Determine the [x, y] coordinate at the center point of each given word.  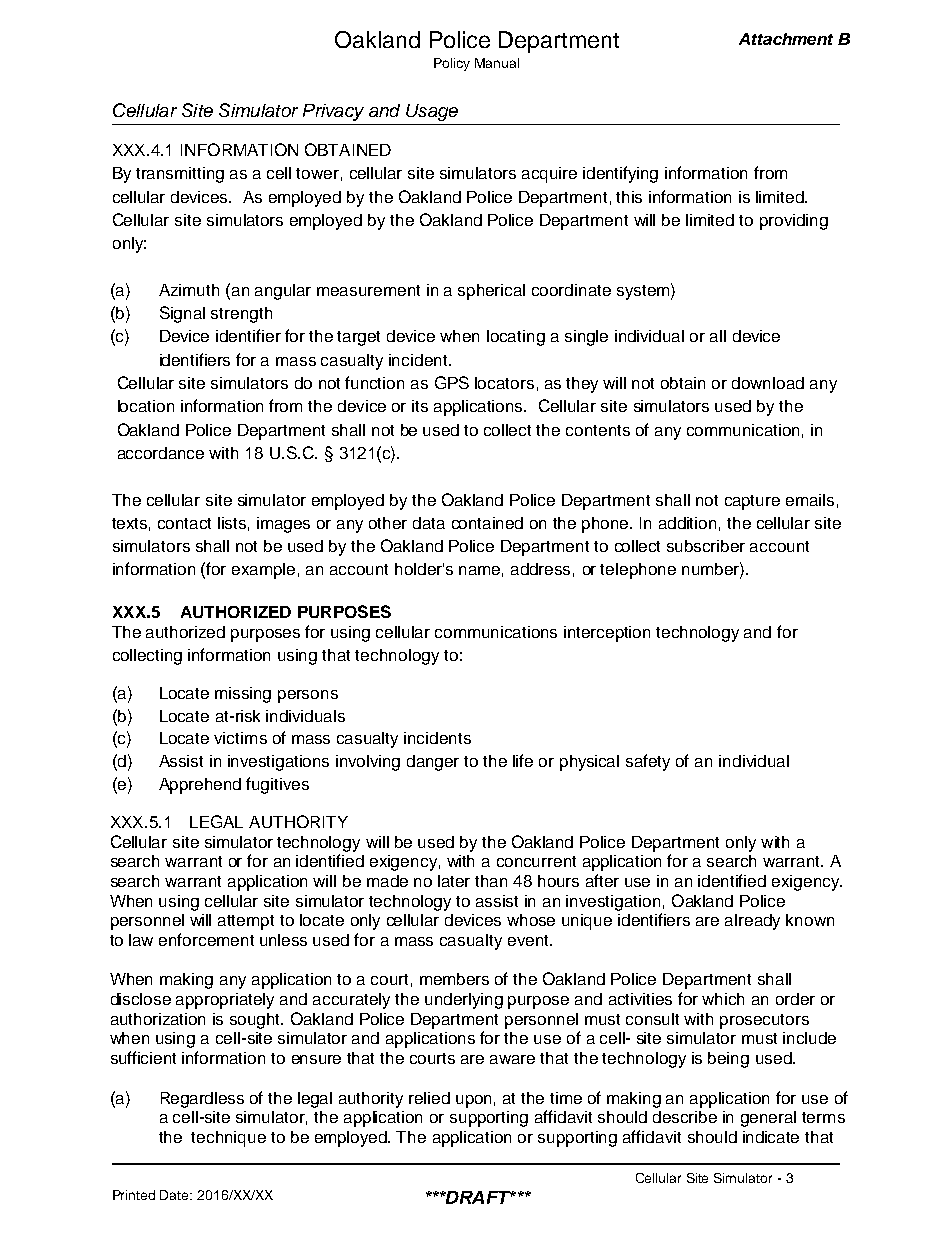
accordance [161, 453]
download [768, 383]
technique [228, 1139]
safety [648, 762]
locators [504, 383]
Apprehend [200, 786]
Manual [497, 63]
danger [433, 763]
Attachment [786, 39]
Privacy [333, 112]
